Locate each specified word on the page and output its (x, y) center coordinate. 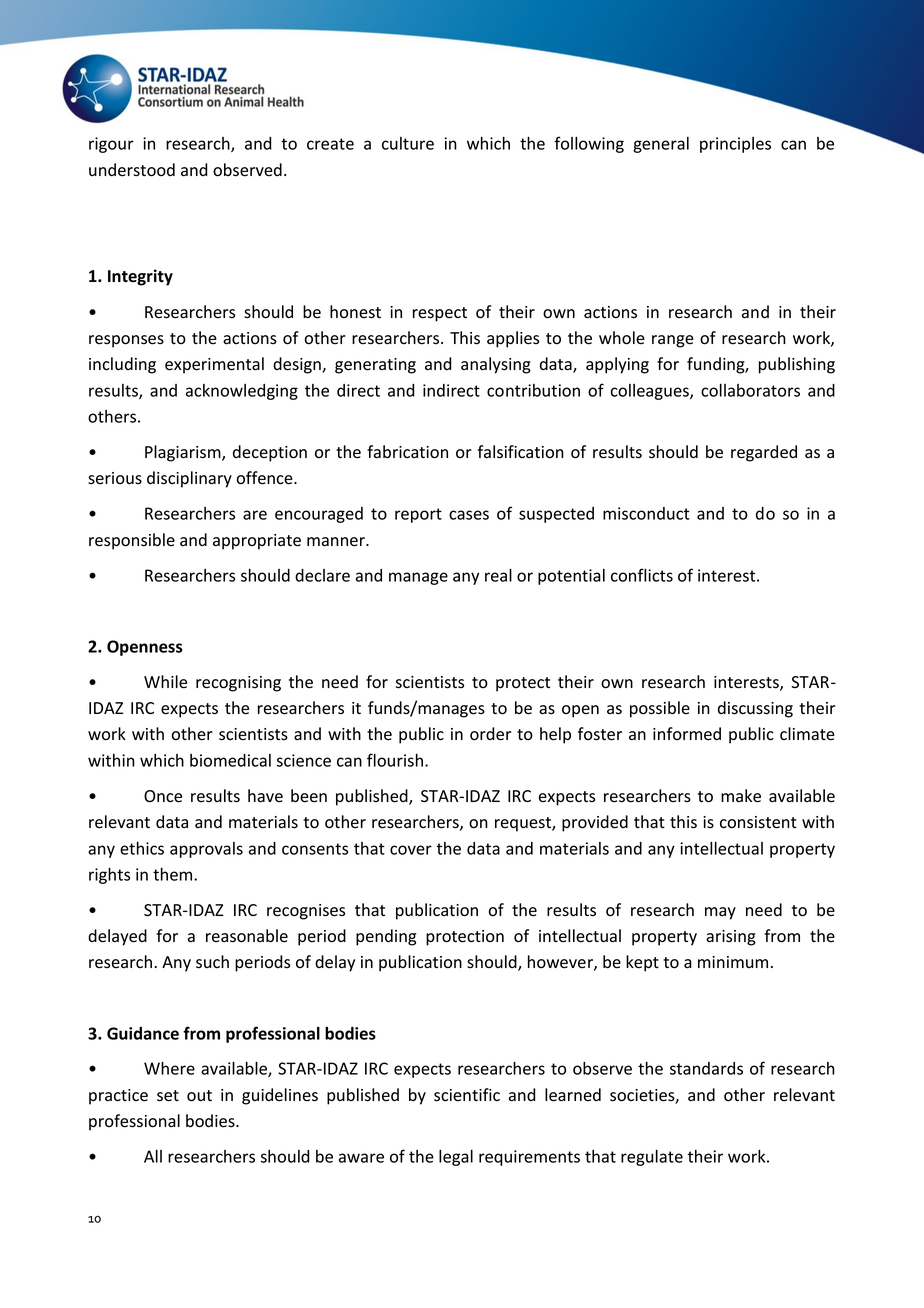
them (174, 874)
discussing (755, 709)
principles (735, 145)
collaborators (750, 390)
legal (456, 1158)
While (165, 682)
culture (408, 143)
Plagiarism (184, 453)
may (720, 913)
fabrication (407, 452)
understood (132, 170)
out (199, 1096)
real (498, 575)
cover (411, 850)
